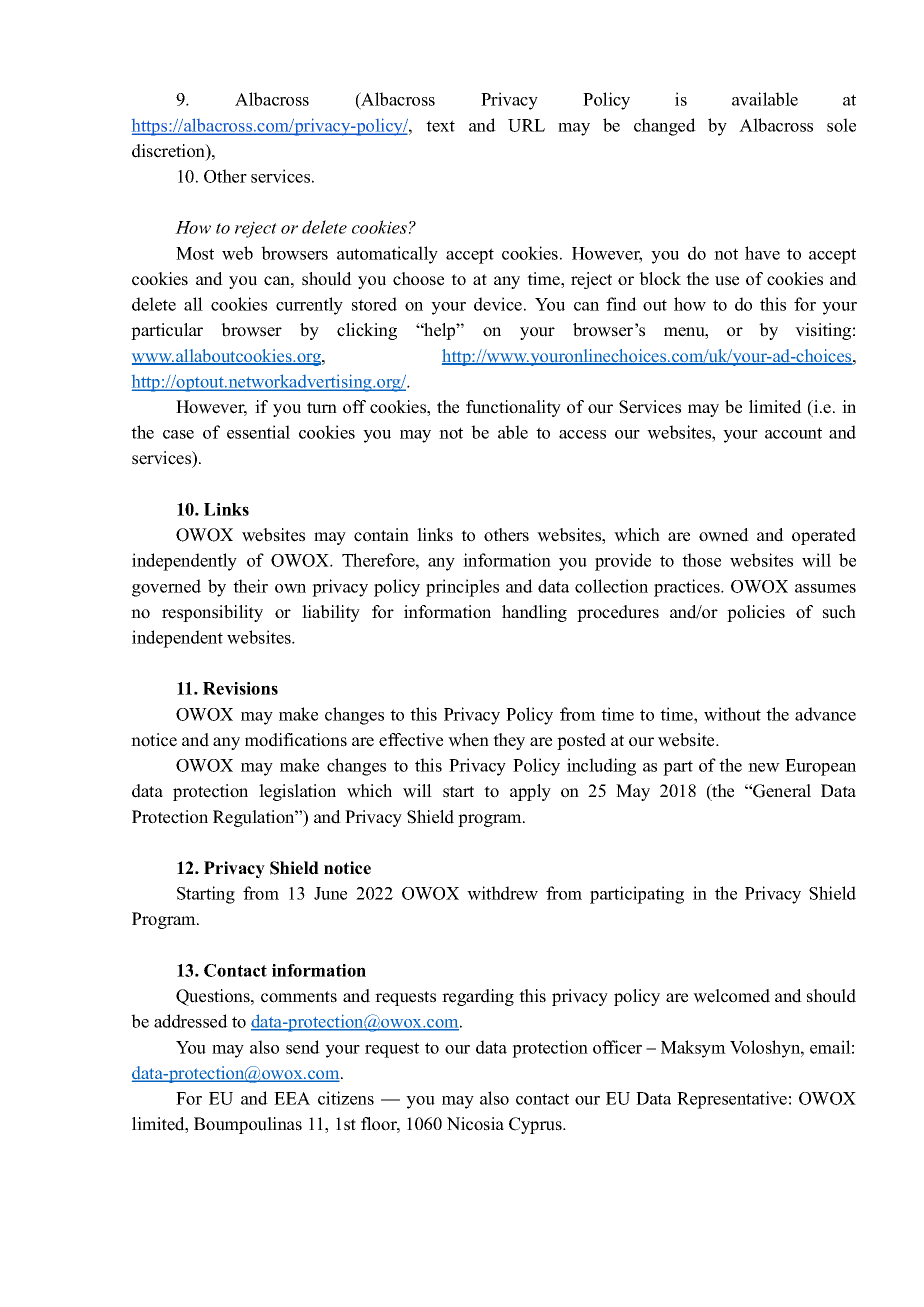 The image size is (924, 1307). What do you see at coordinates (513, 408) in the screenshot?
I see `functionality` at bounding box center [513, 408].
